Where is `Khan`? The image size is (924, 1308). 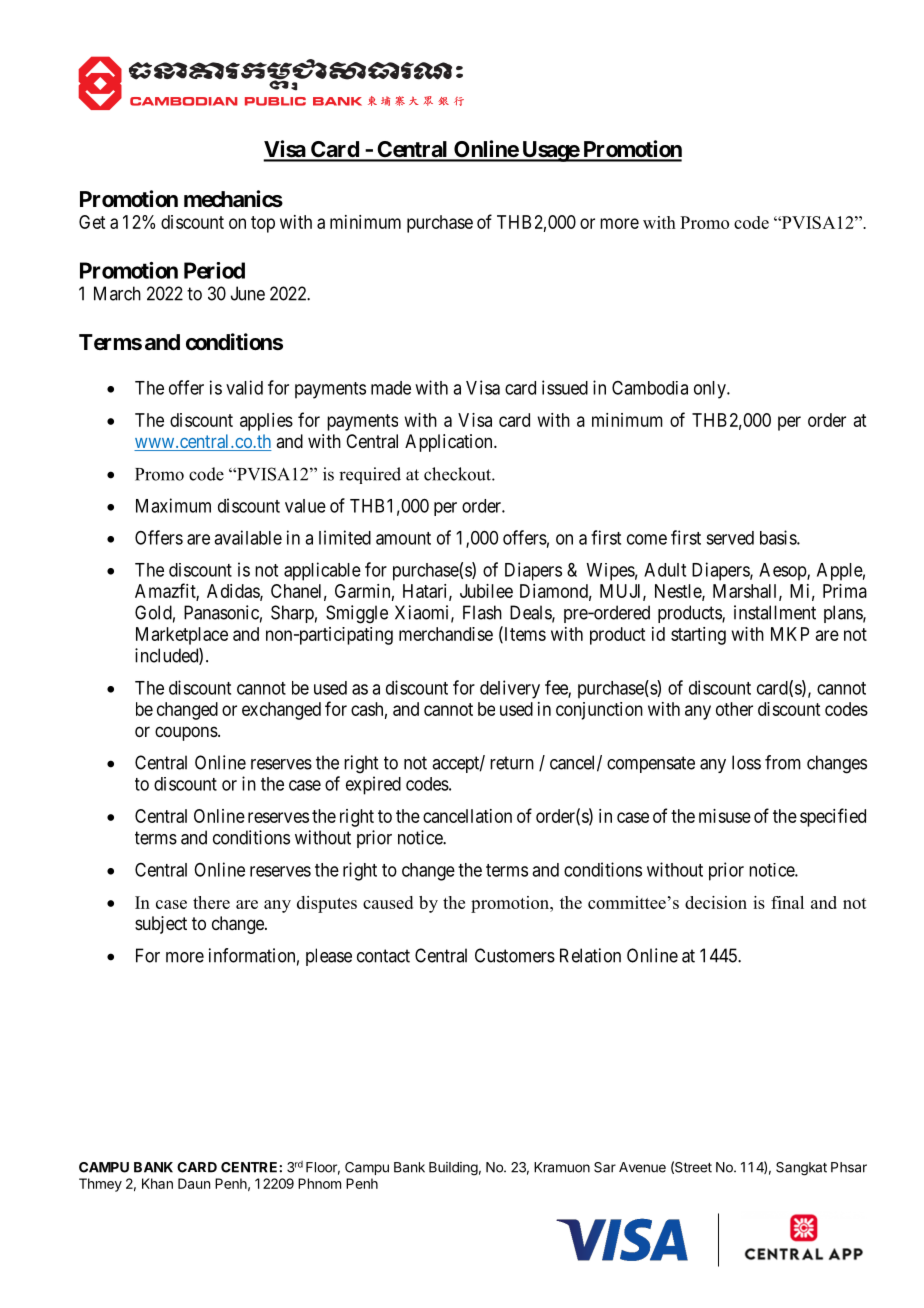 Khan is located at coordinates (157, 1183).
